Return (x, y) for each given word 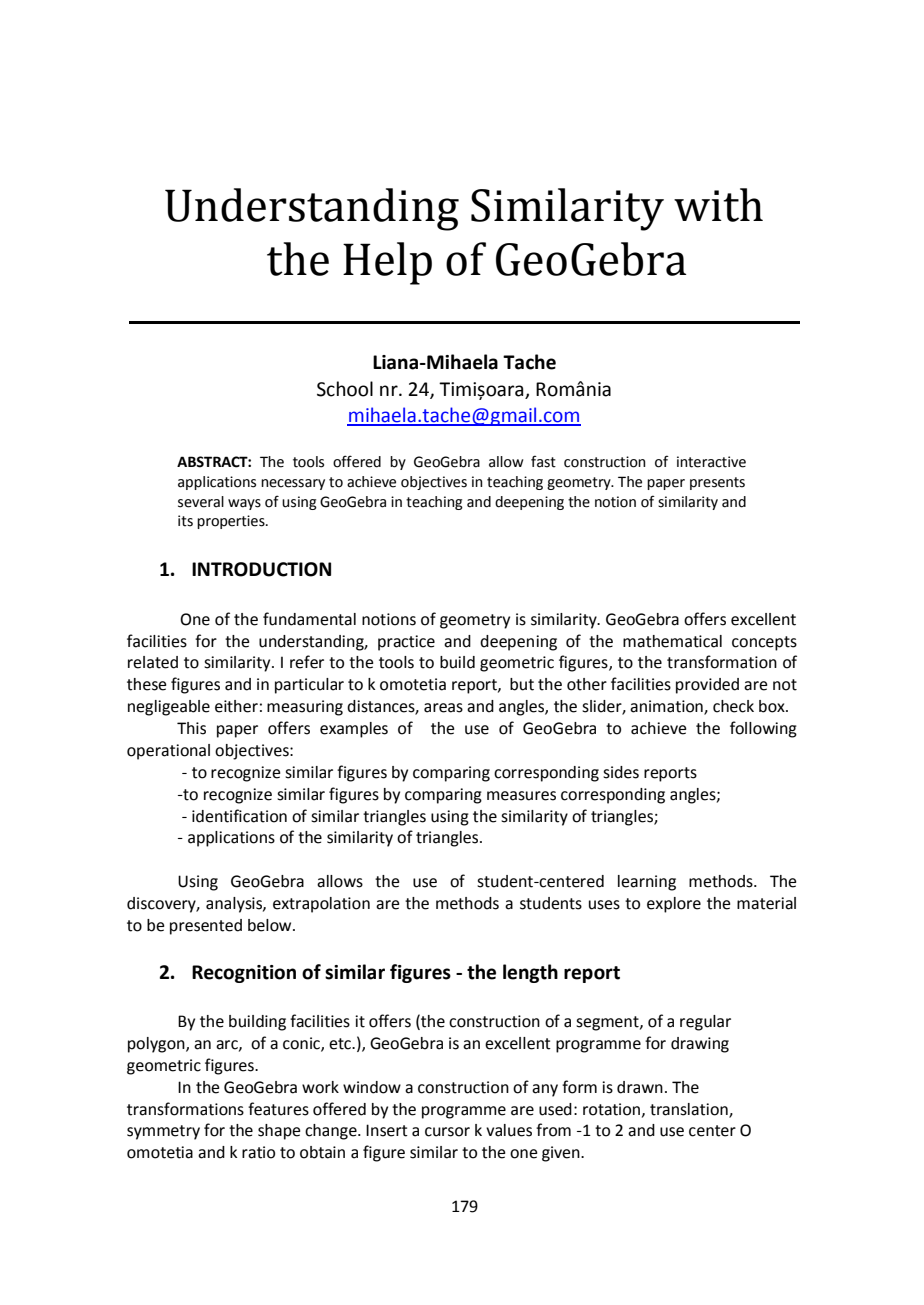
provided (707, 686)
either (236, 706)
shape (279, 1132)
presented (206, 927)
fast (543, 461)
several (201, 502)
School (345, 389)
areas (443, 708)
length (530, 973)
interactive (711, 462)
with (718, 205)
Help (387, 263)
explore (674, 905)
